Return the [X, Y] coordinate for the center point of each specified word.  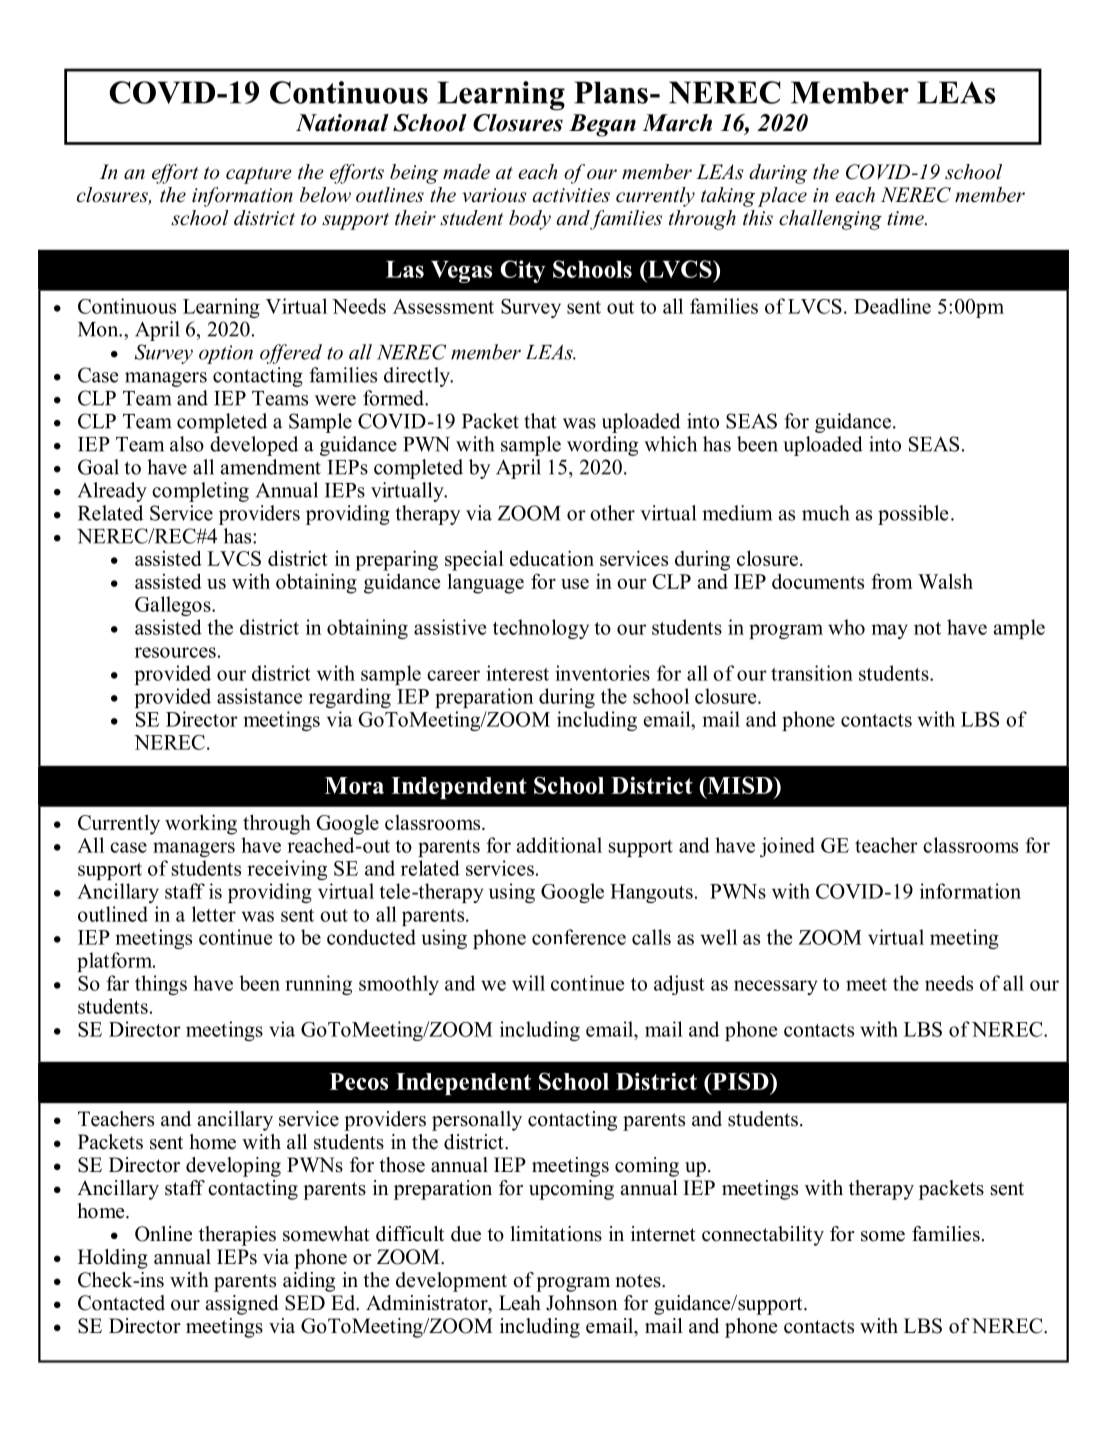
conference [579, 937]
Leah [520, 1303]
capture [259, 175]
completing [200, 492]
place [782, 197]
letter [214, 914]
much [825, 513]
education [552, 558]
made [466, 172]
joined [787, 847]
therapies [237, 1236]
